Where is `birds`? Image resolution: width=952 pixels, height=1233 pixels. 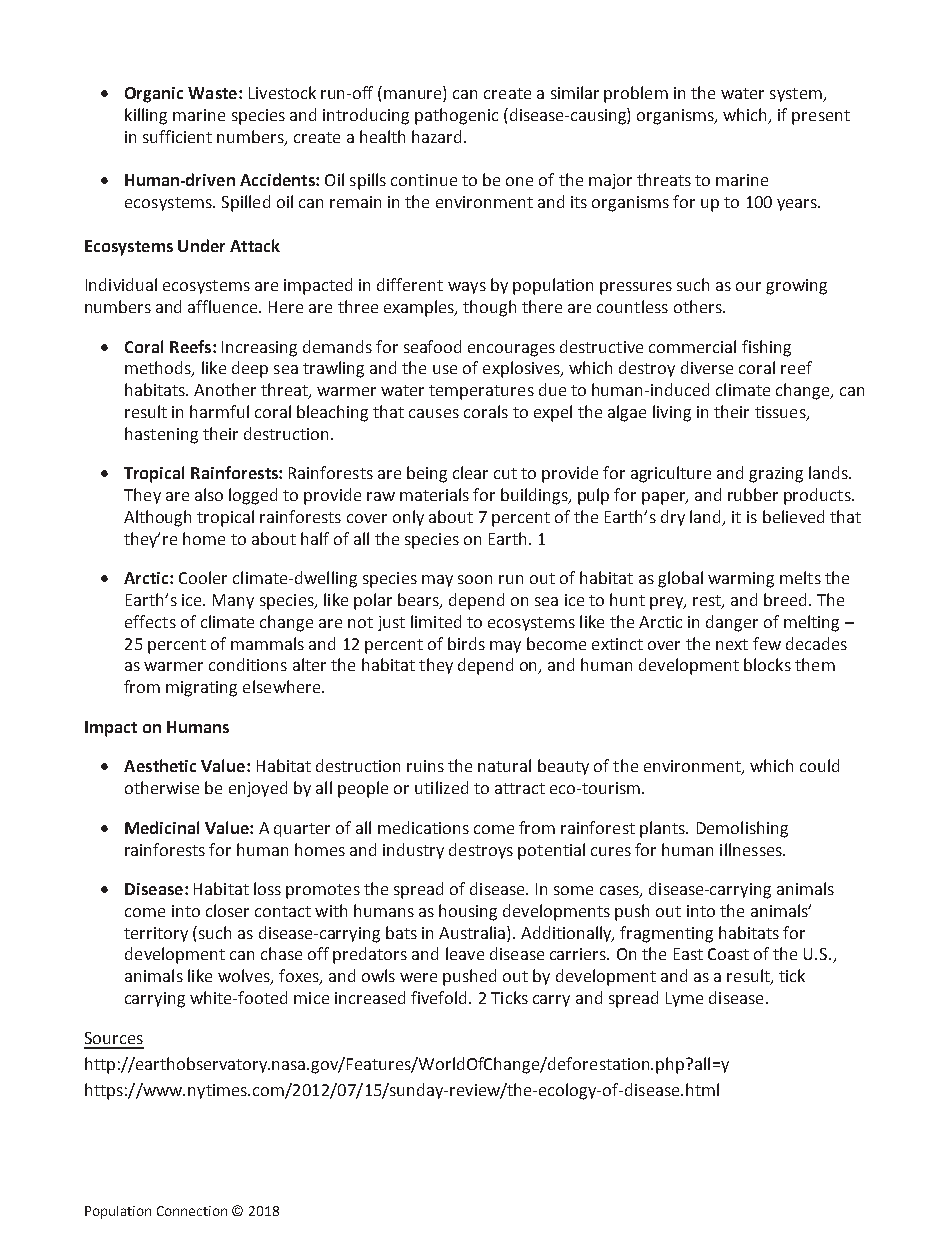
birds is located at coordinates (466, 643).
